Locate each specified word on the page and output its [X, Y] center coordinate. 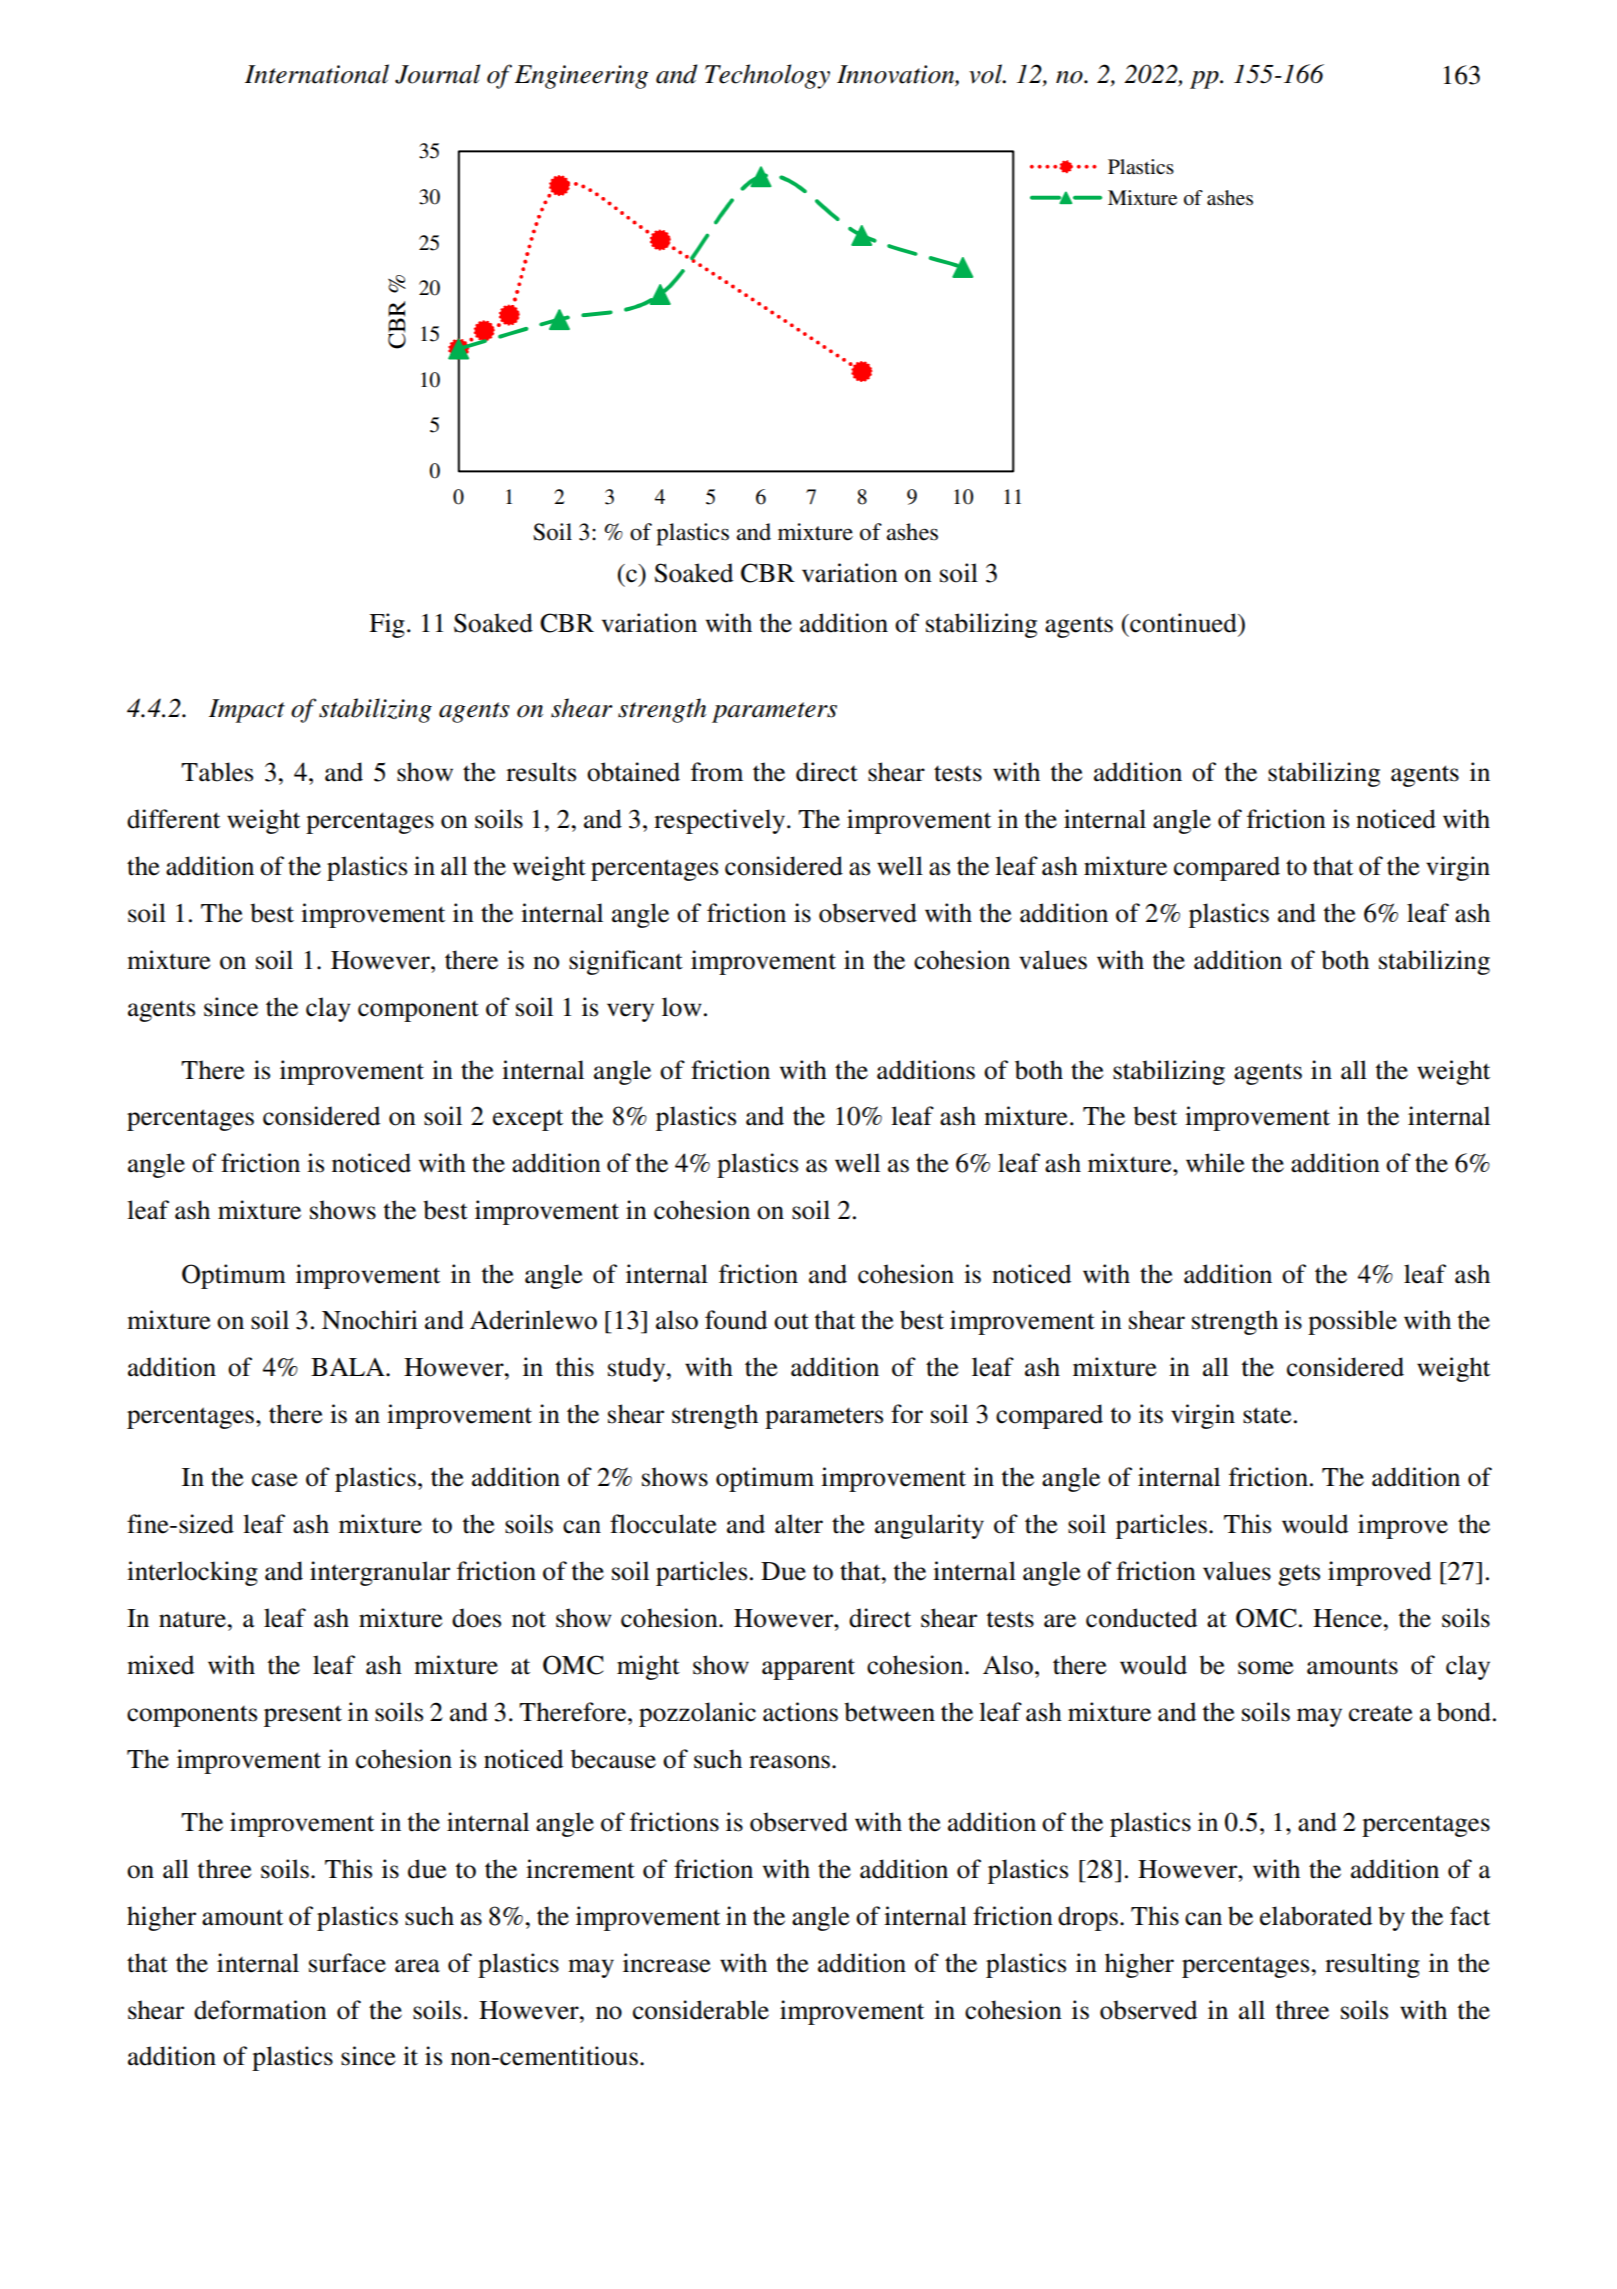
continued [1183, 623]
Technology [767, 76]
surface [347, 1963]
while [1215, 1163]
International [317, 74]
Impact [247, 711]
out [791, 1321]
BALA [349, 1367]
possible [1352, 1322]
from [717, 772]
